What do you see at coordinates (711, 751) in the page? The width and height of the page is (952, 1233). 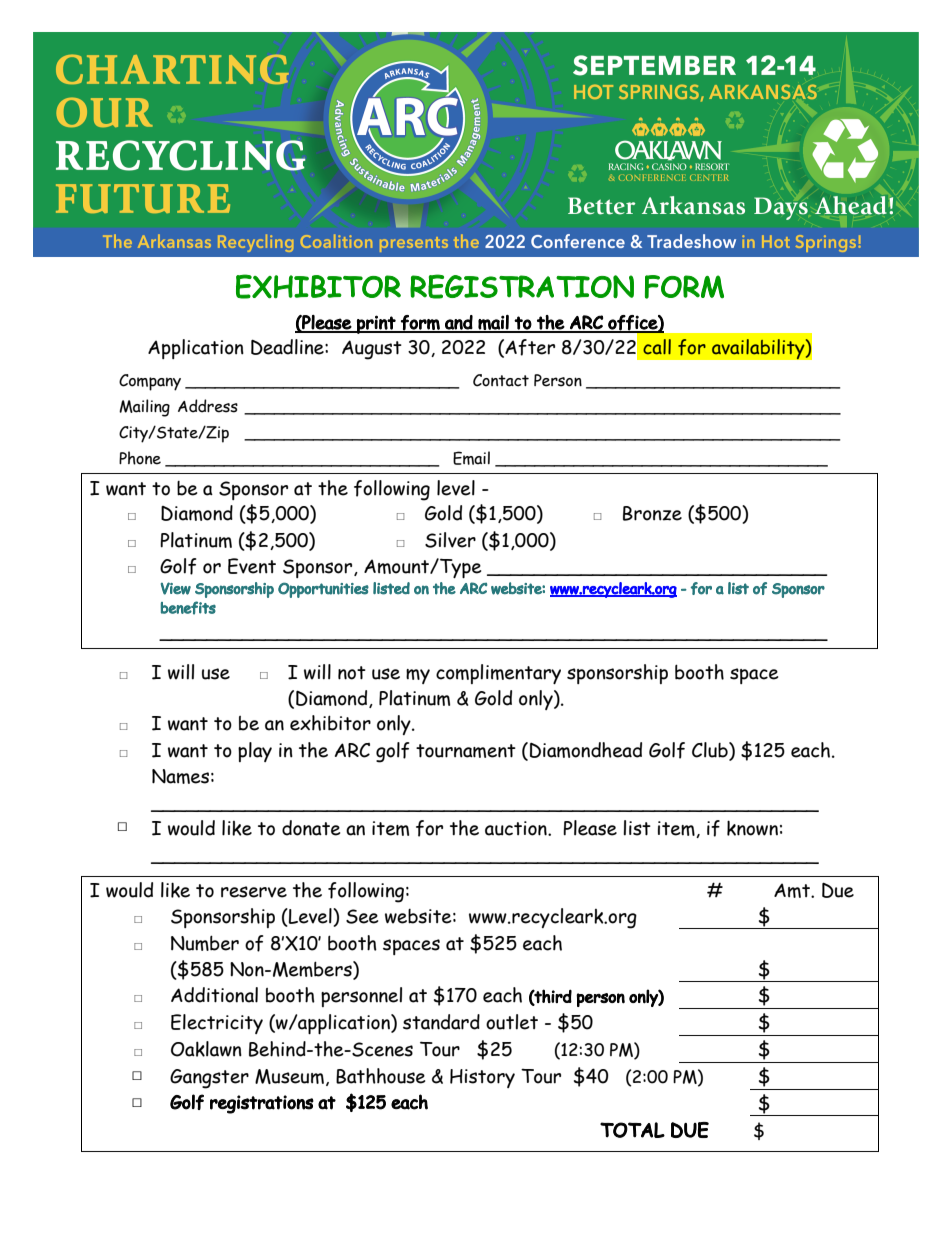 I see `Club` at bounding box center [711, 751].
